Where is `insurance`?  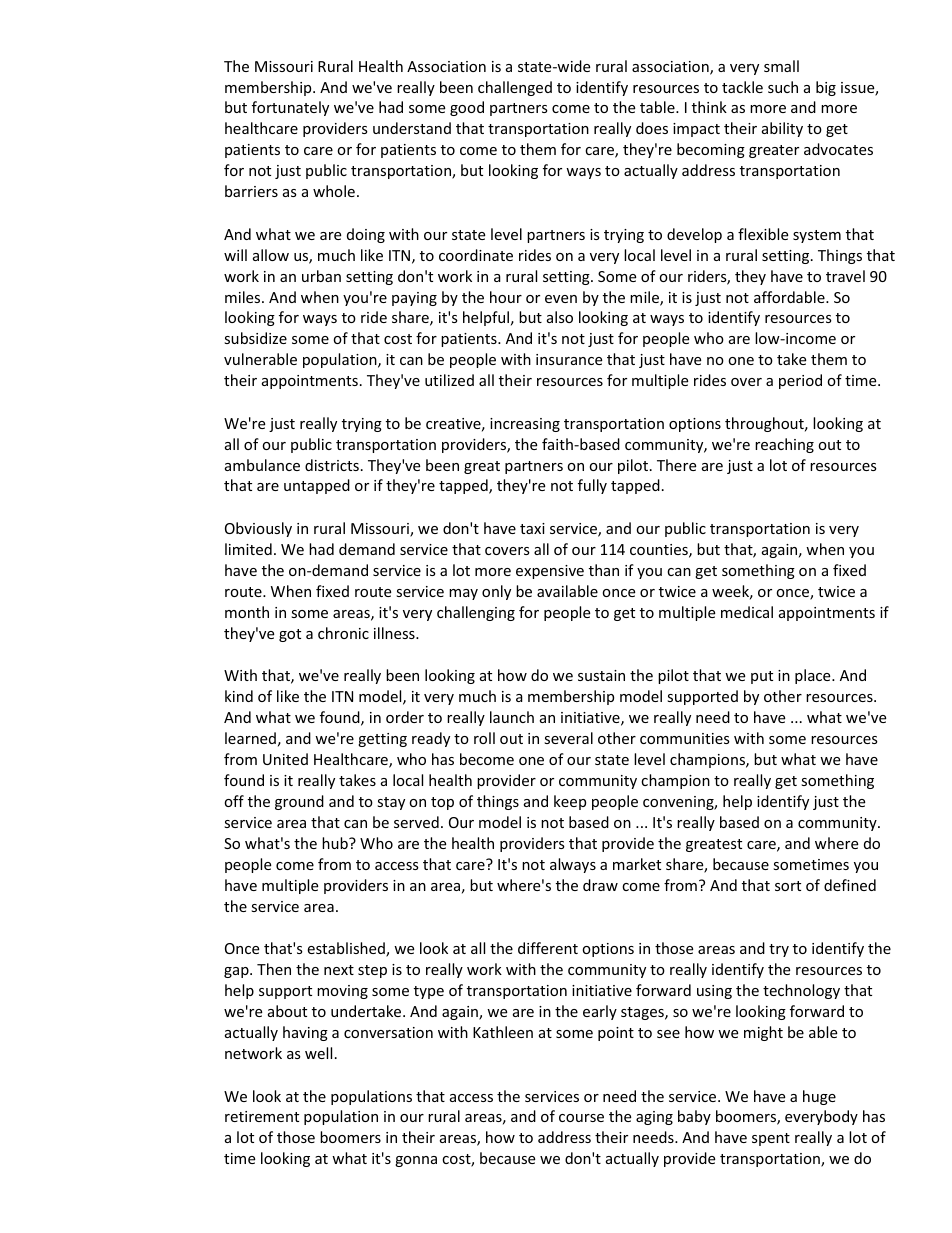 insurance is located at coordinates (569, 359).
